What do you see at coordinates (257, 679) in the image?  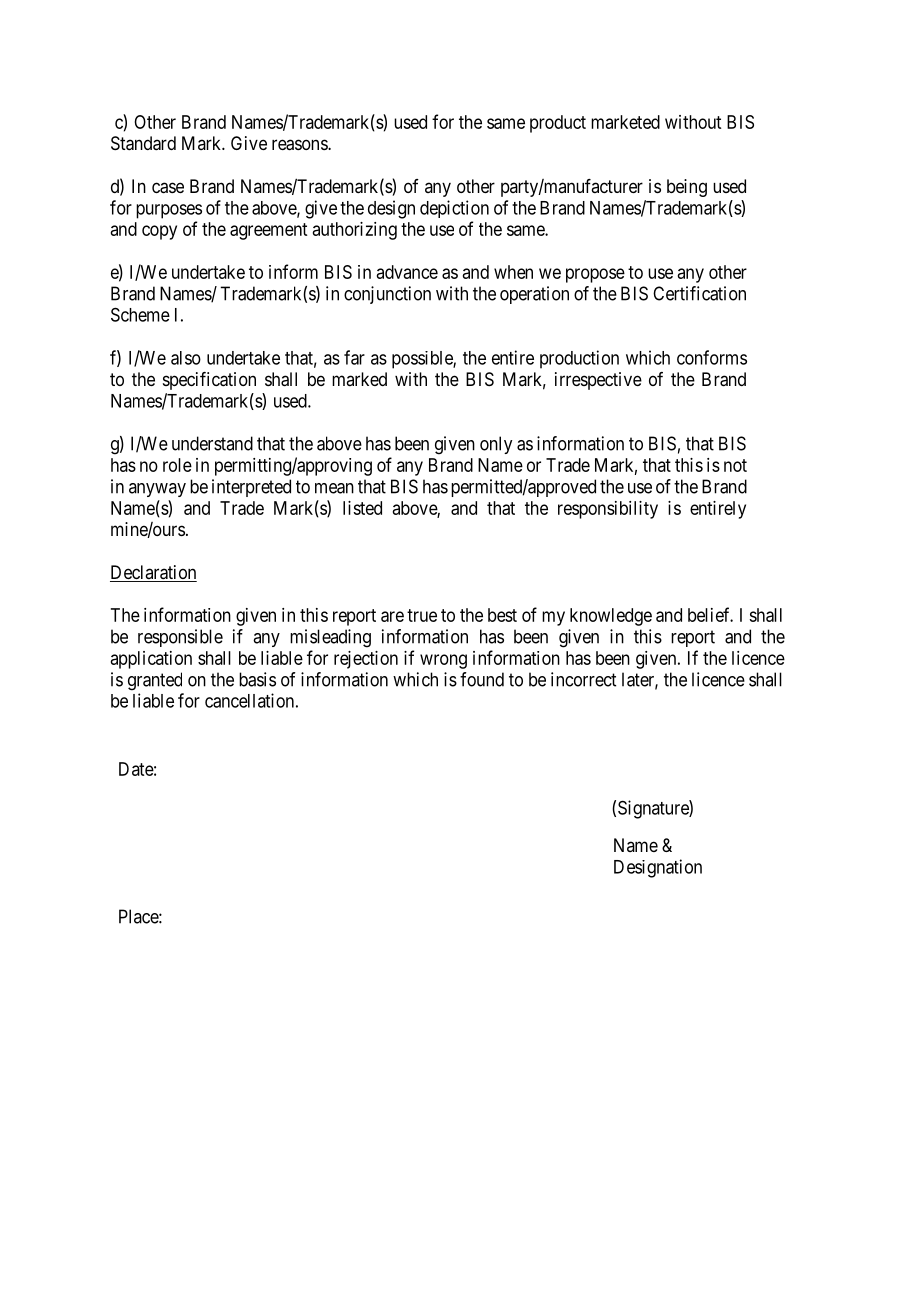 I see `basis` at bounding box center [257, 679].
